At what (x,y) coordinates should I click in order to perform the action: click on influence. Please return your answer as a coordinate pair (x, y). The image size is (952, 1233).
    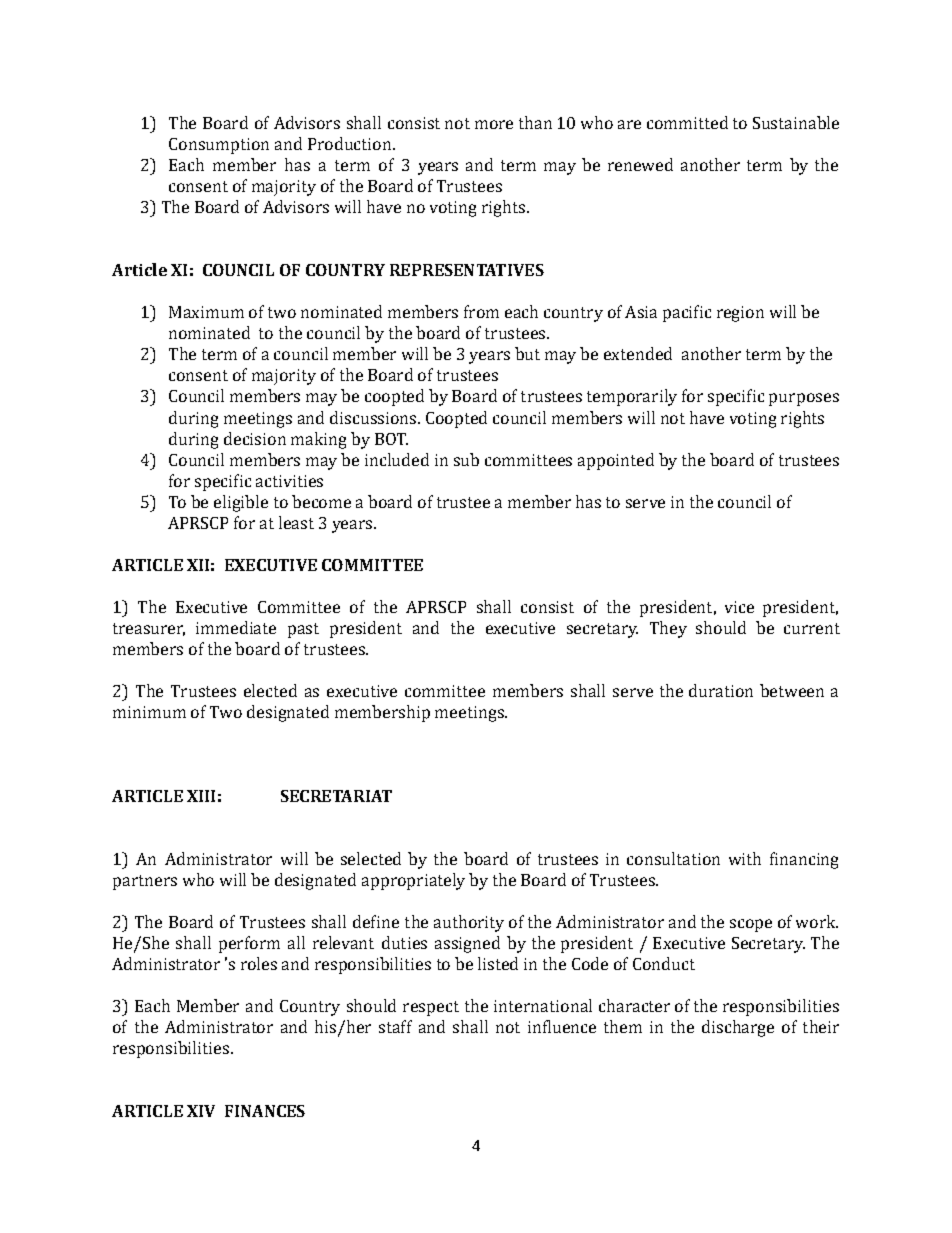
    Looking at the image, I should click on (562, 1026).
